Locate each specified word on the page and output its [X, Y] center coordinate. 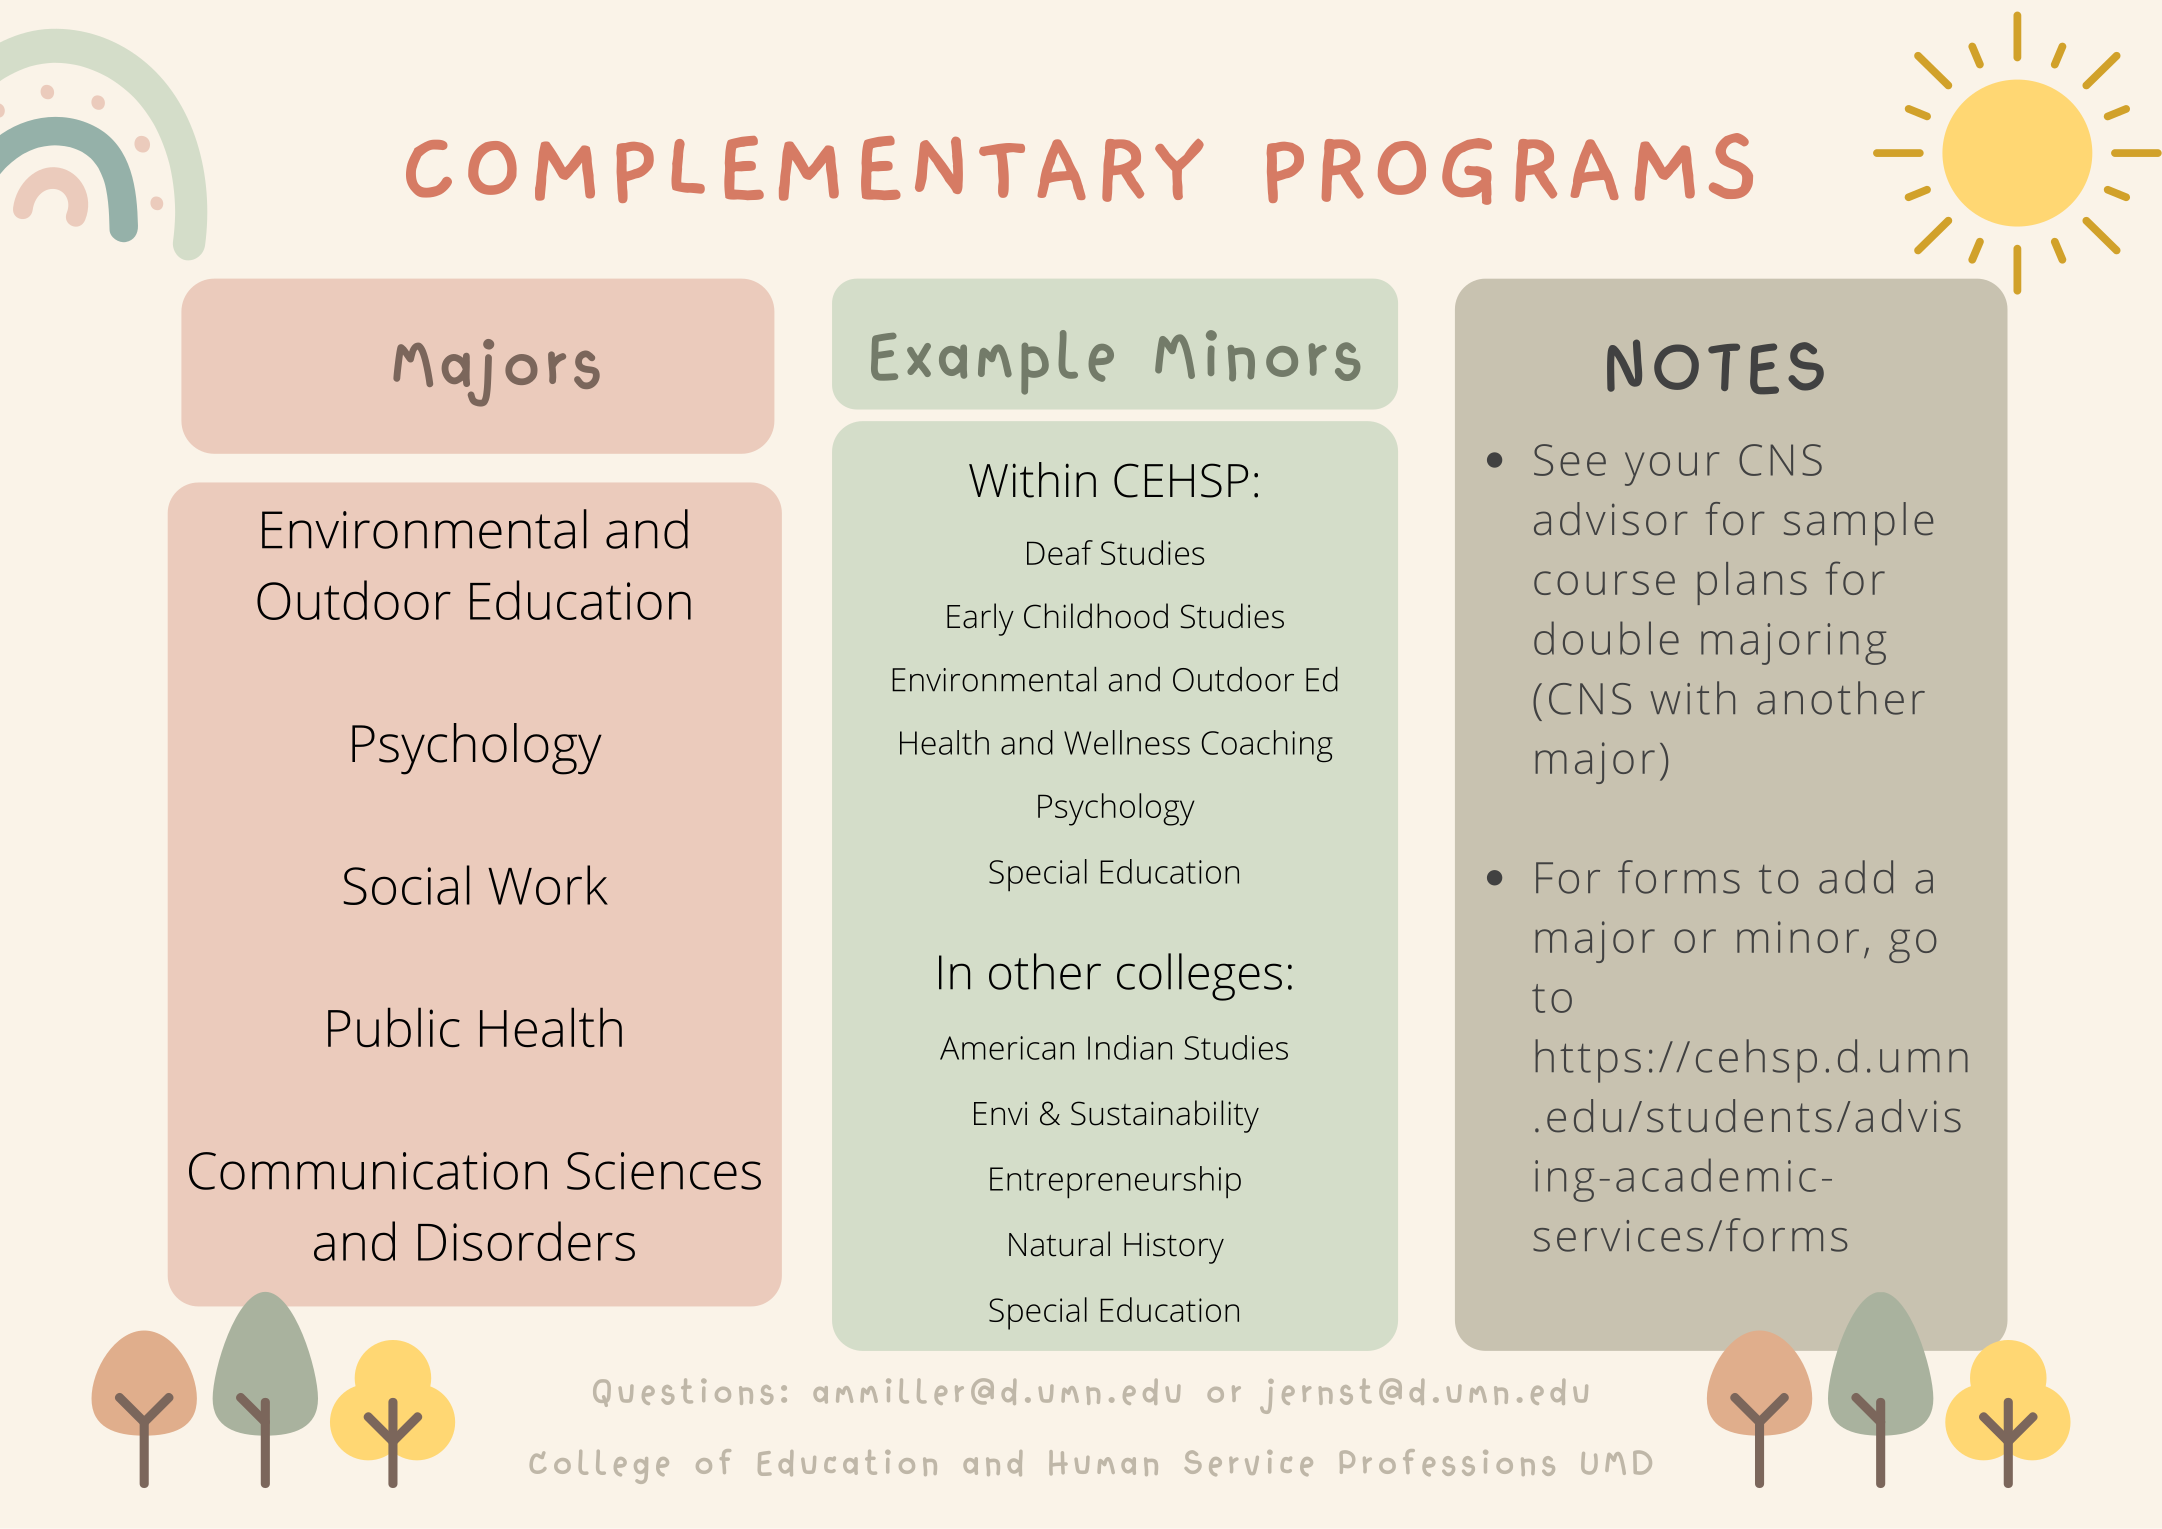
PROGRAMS [1510, 169]
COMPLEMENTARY [805, 169]
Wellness [1127, 742]
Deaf [1060, 552]
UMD [1616, 1462]
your [1672, 469]
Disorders [526, 1241]
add [1856, 877]
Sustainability [1165, 1116]
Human [1103, 1463]
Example [992, 362]
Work [548, 885]
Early [980, 619]
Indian [1130, 1047]
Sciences [664, 1171]
